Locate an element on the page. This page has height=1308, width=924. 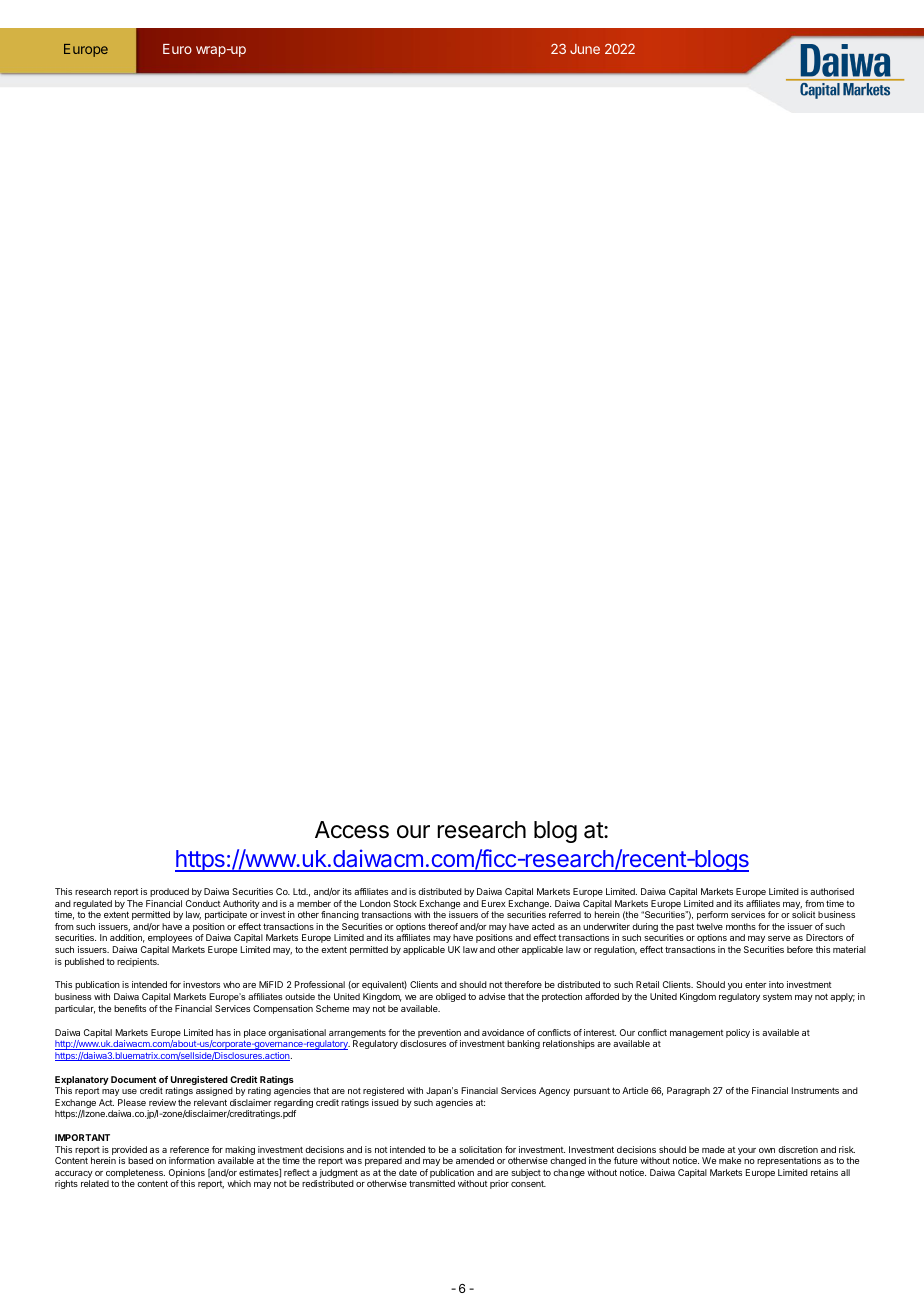
Ltd is located at coordinates (300, 891).
